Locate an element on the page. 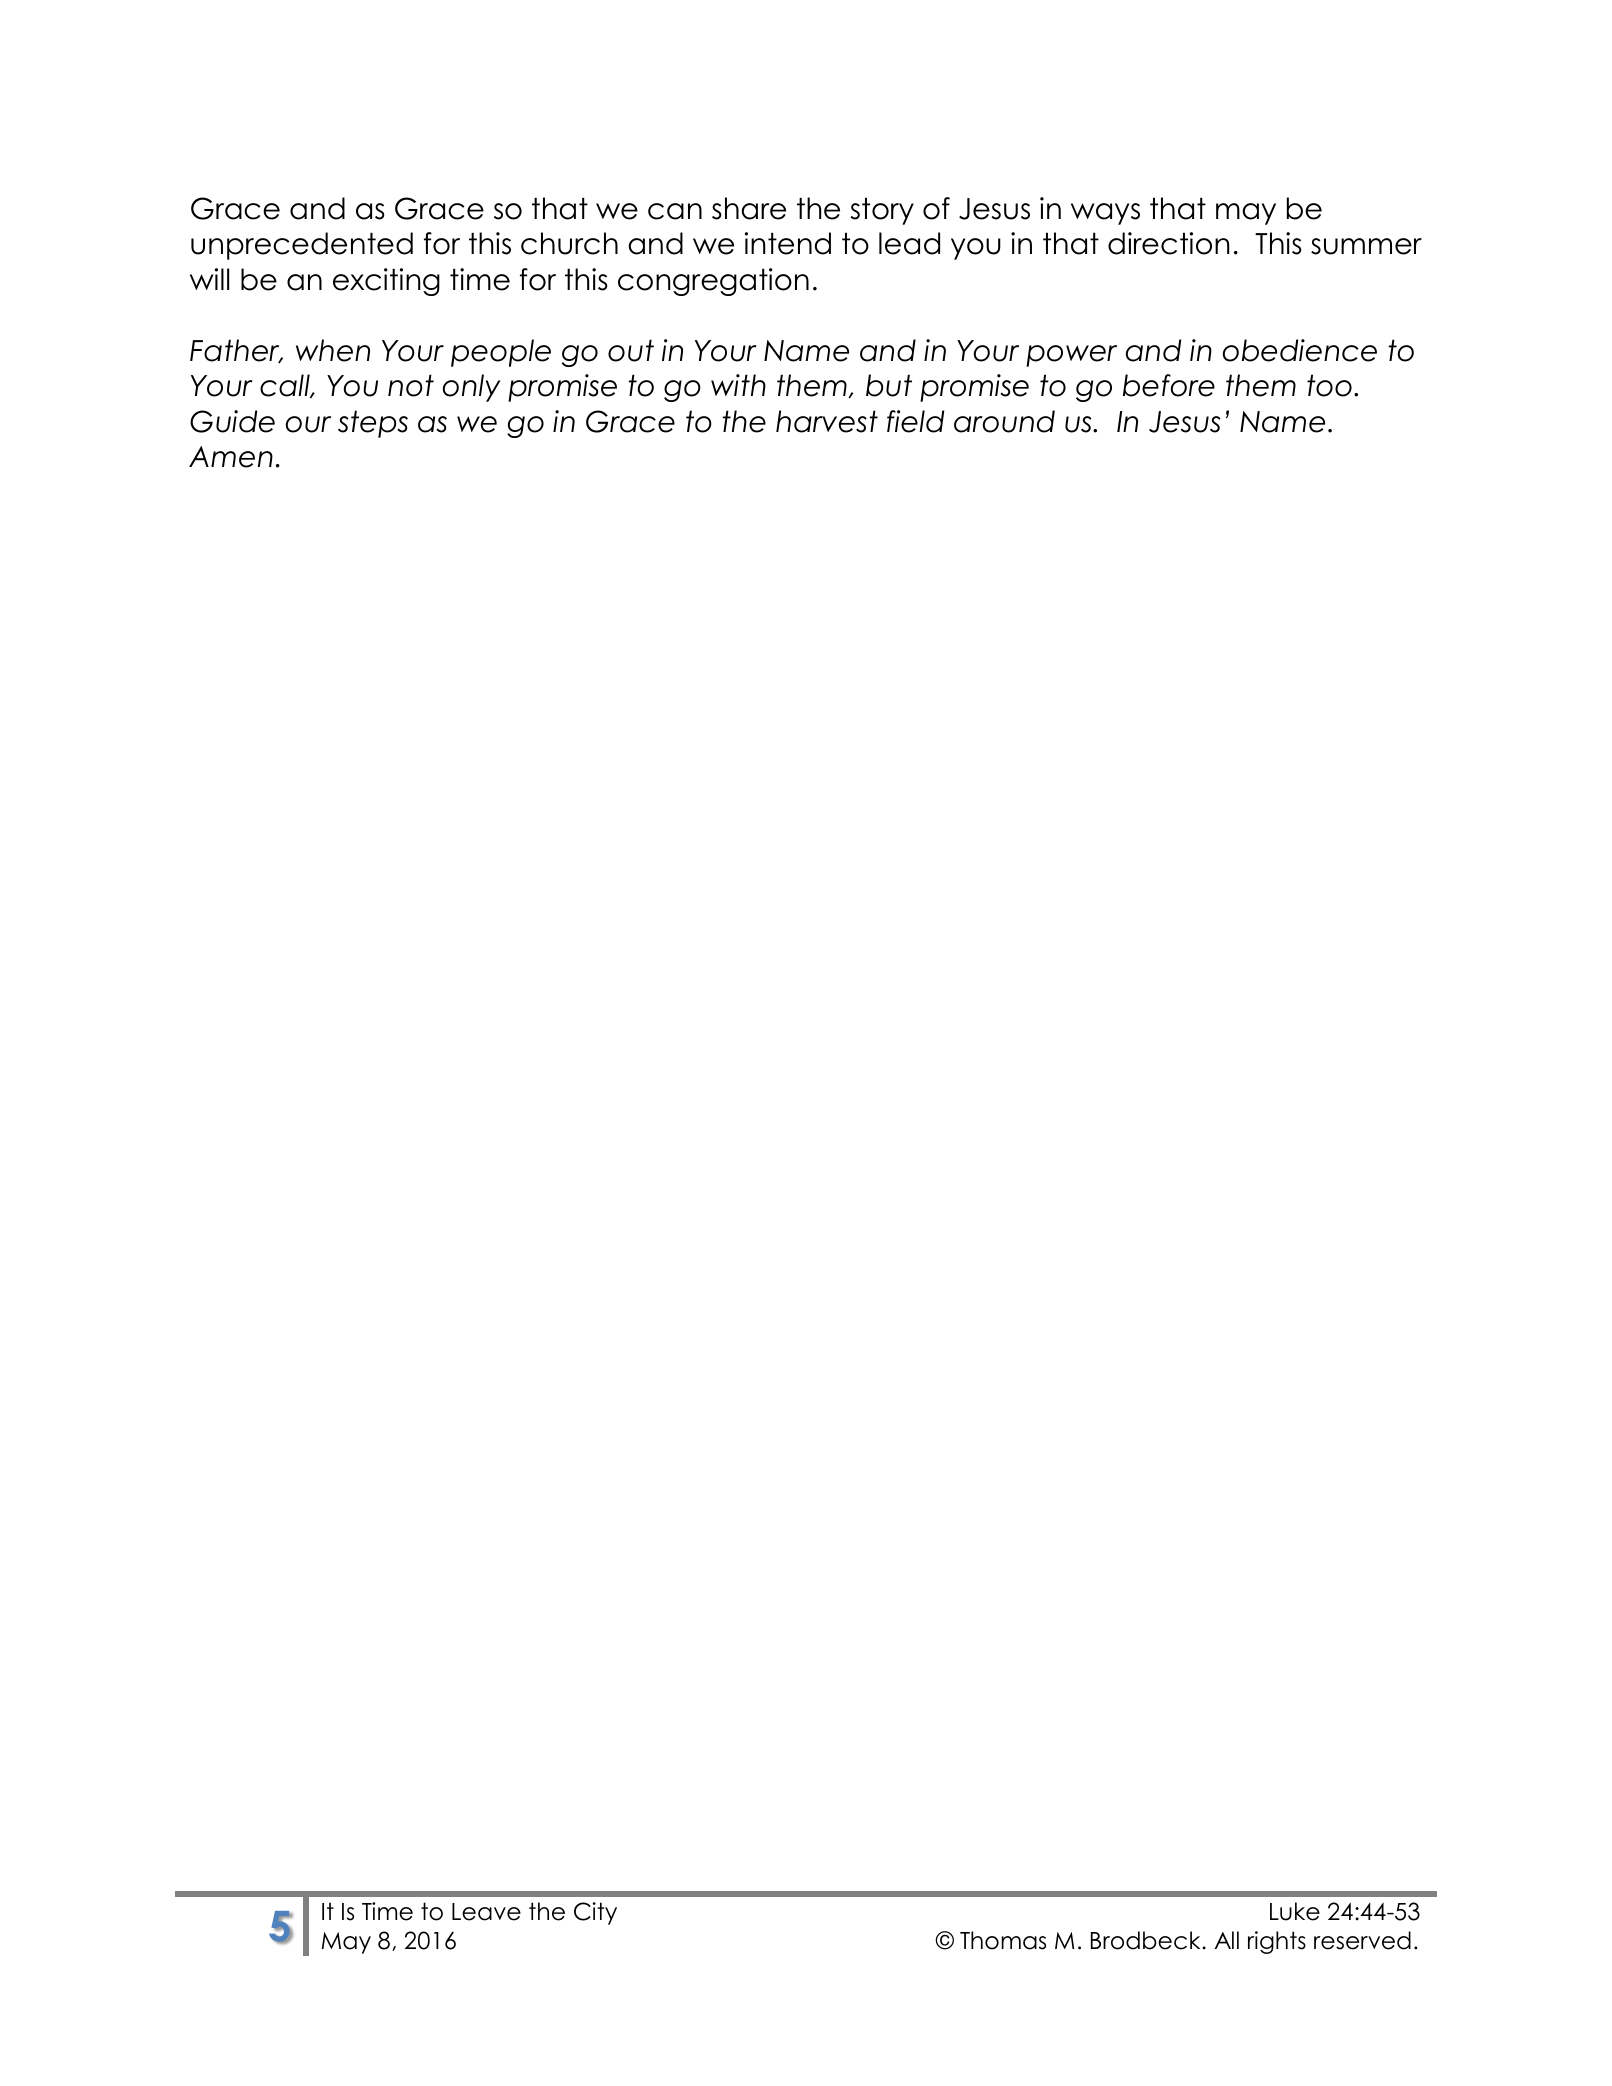  around is located at coordinates (1004, 421).
